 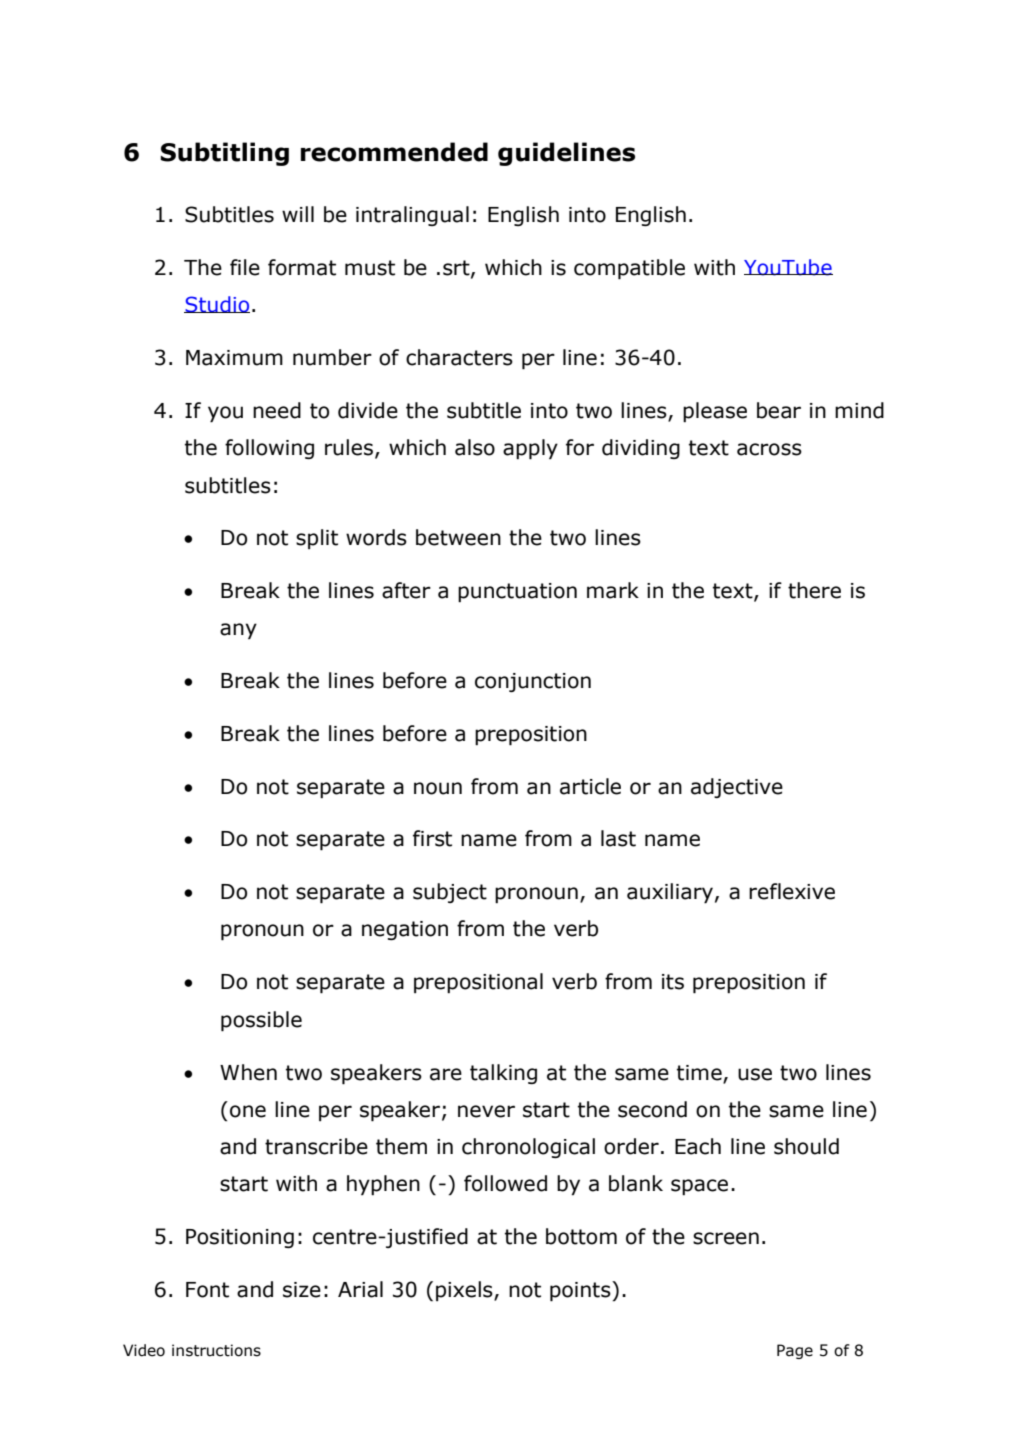 I want to click on subject, so click(x=450, y=893).
